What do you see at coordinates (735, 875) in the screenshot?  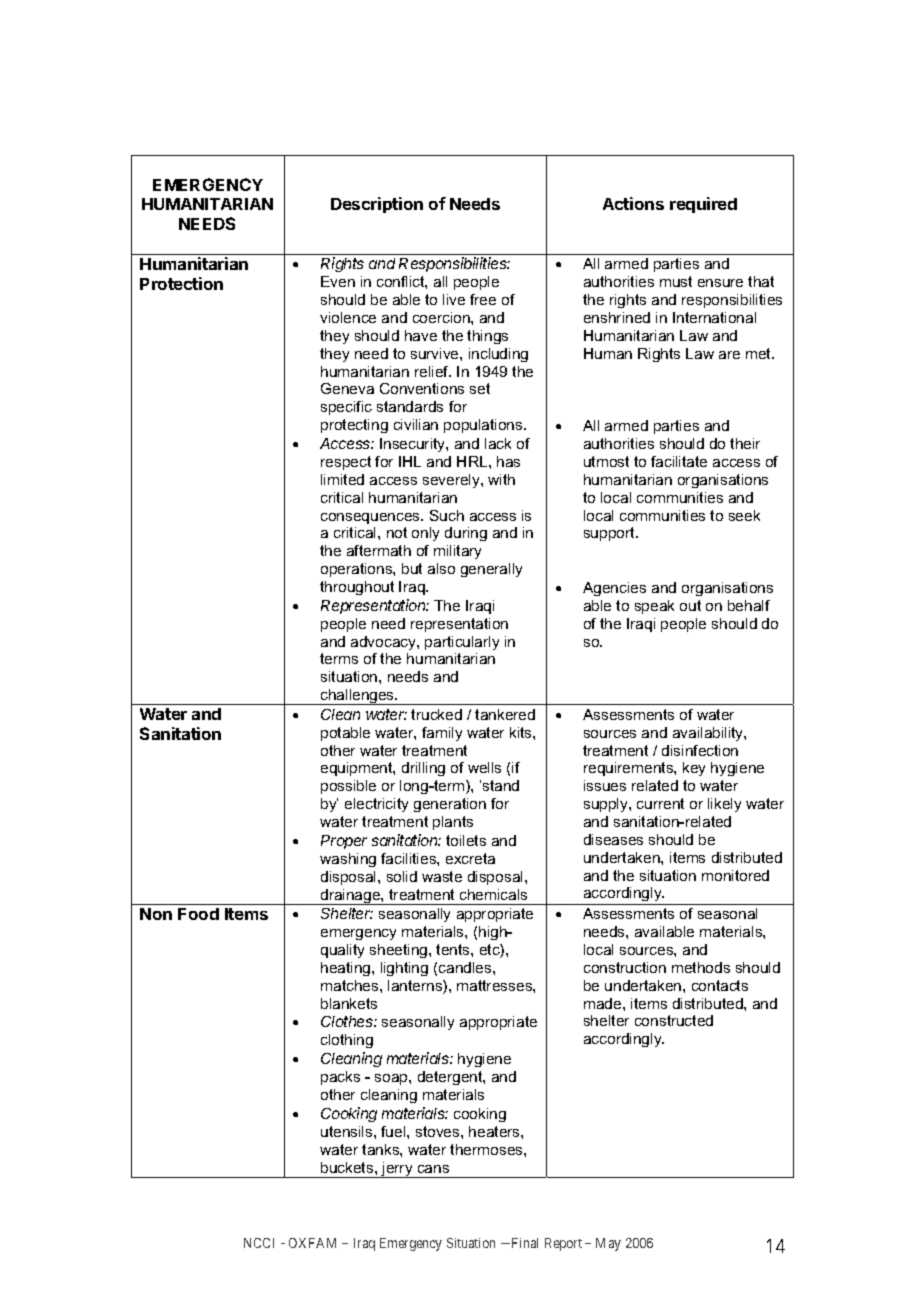 I see `monitored` at bounding box center [735, 875].
